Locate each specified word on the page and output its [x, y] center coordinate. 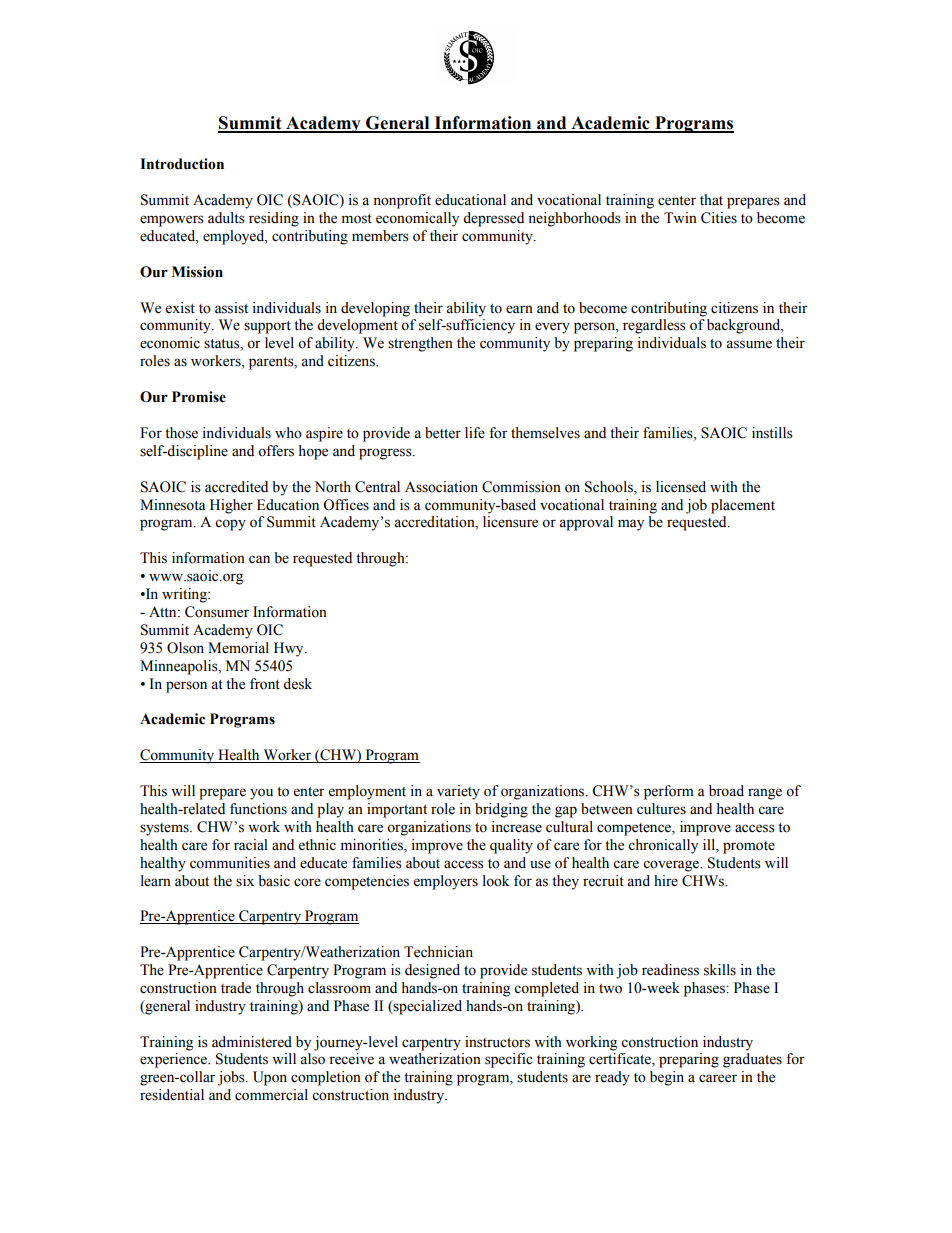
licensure [510, 522]
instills [772, 433]
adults [226, 218]
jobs [232, 1078]
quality [511, 846]
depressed [493, 219]
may [631, 525]
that [711, 199]
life [475, 433]
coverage [672, 866]
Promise [199, 397]
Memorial [238, 648]
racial [251, 845]
